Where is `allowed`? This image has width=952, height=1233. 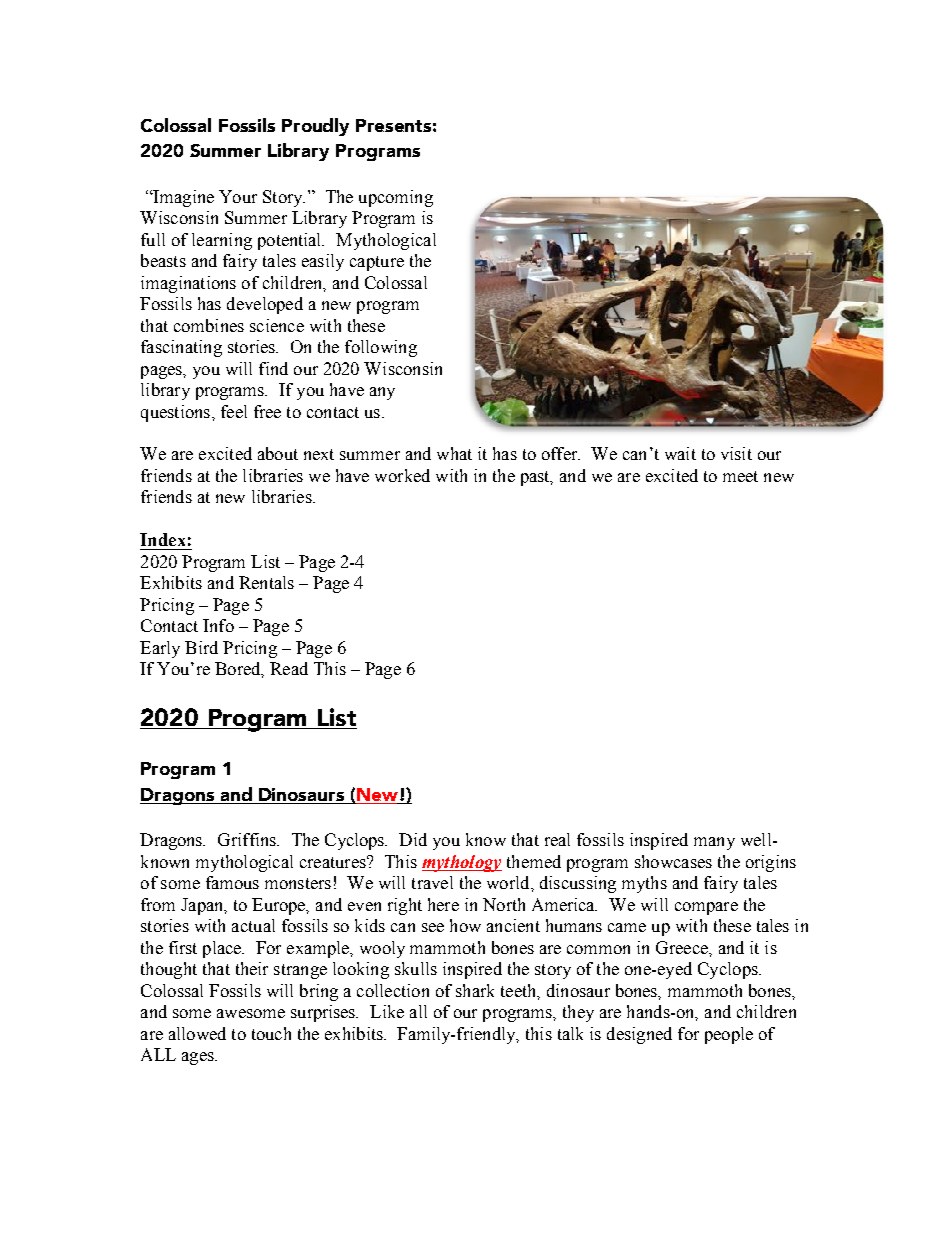
allowed is located at coordinates (197, 1033).
